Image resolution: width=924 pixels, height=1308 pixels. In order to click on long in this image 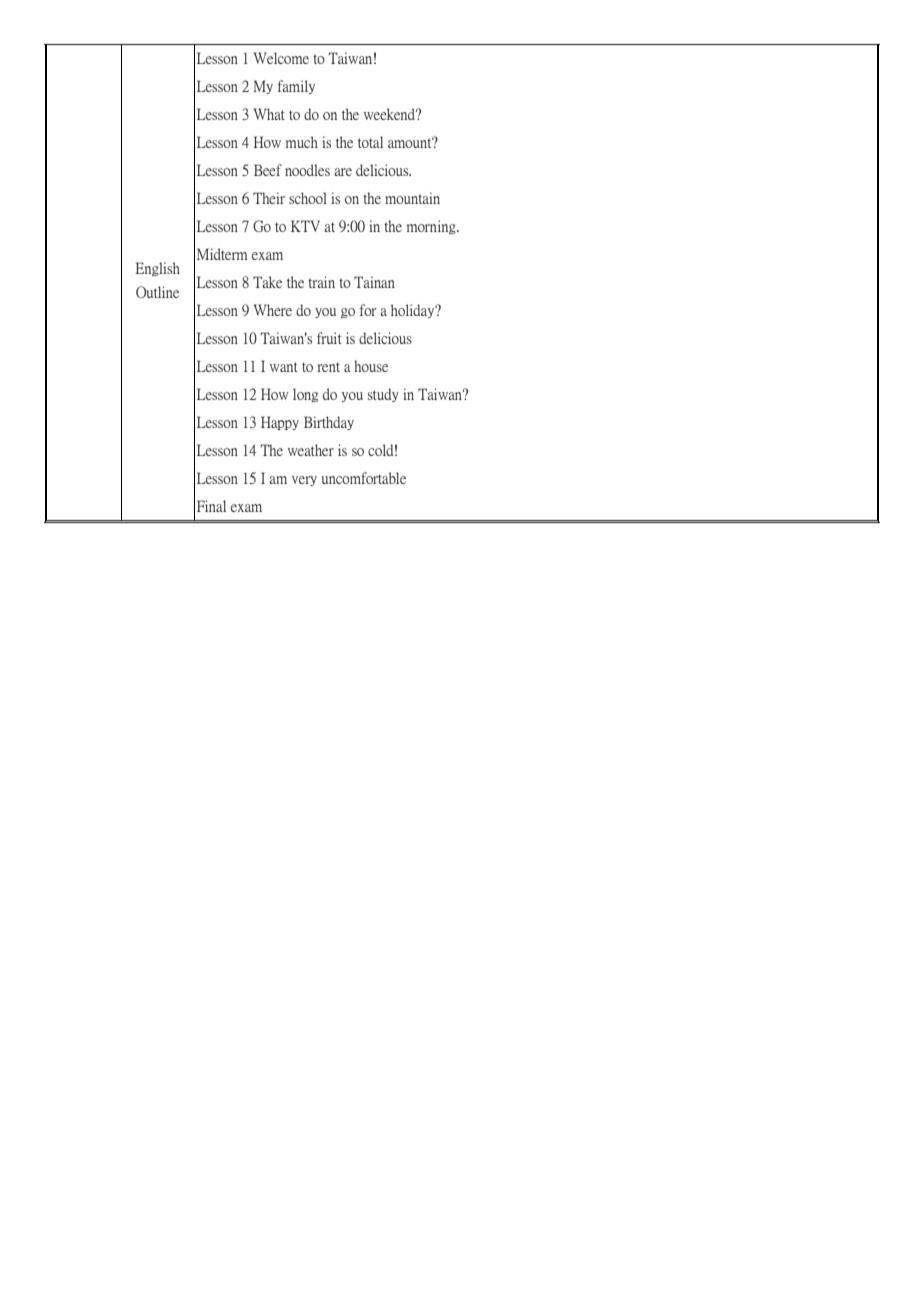, I will do `click(305, 395)`.
